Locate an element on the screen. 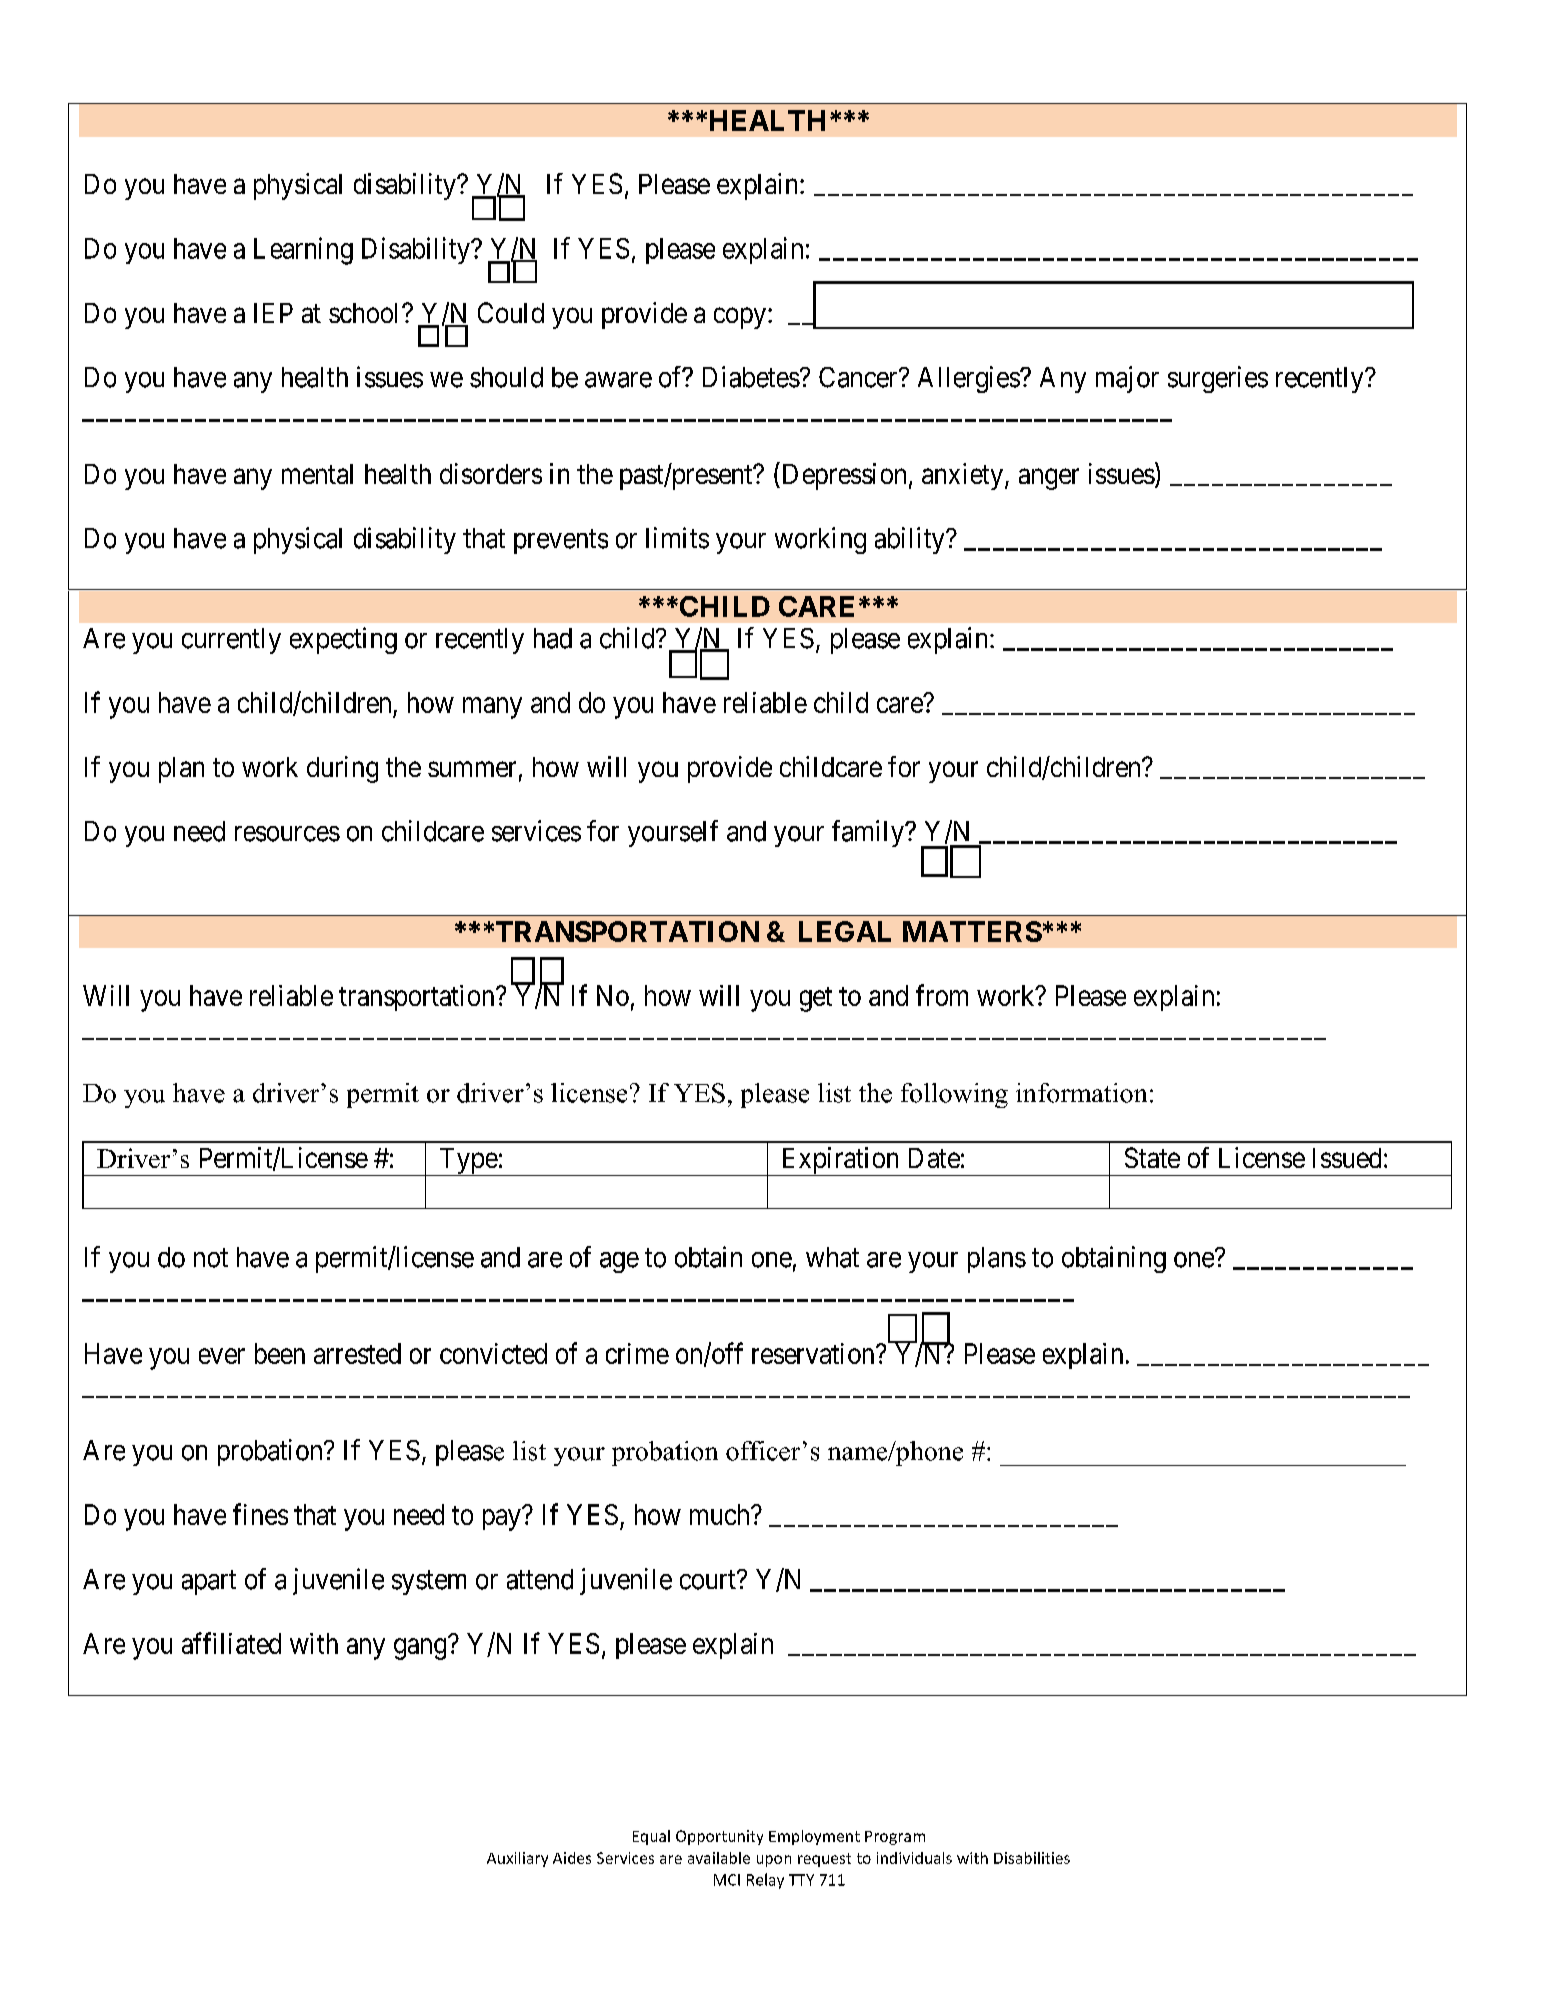  reservation is located at coordinates (814, 1353).
